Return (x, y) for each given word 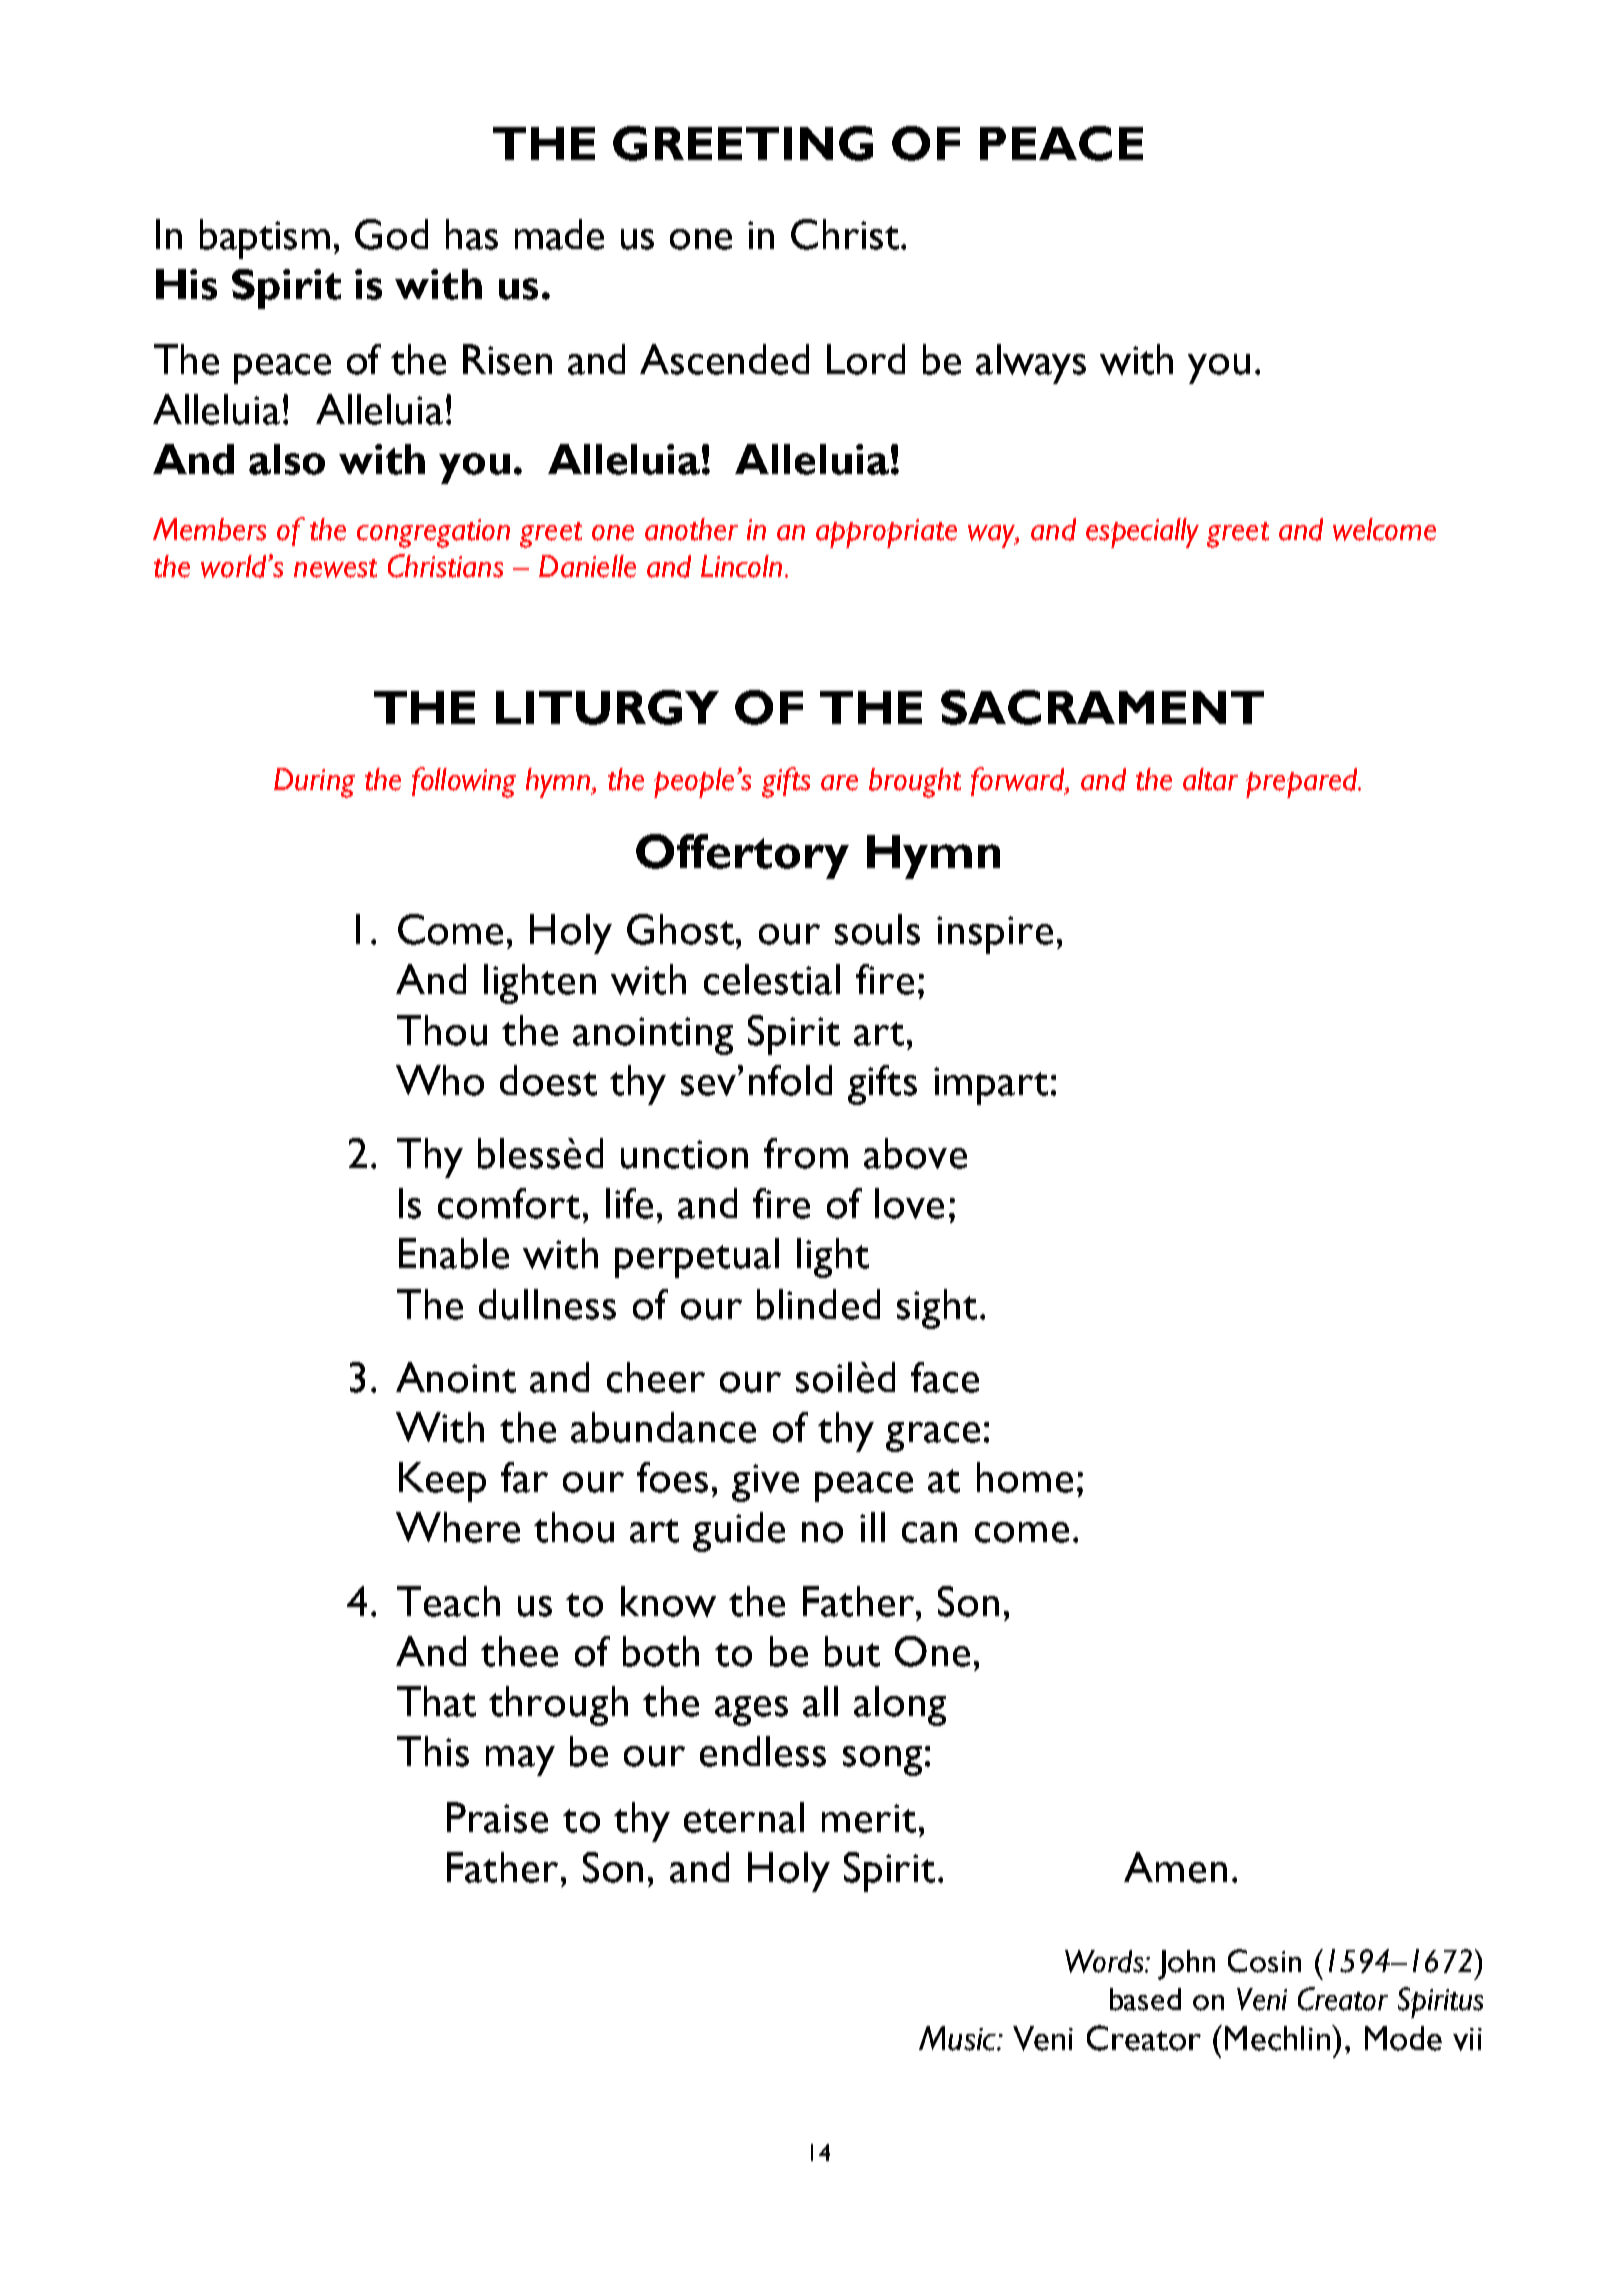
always (1031, 364)
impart (991, 1086)
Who (440, 1080)
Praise (497, 1817)
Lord (866, 359)
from (806, 1153)
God (391, 234)
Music (959, 2038)
